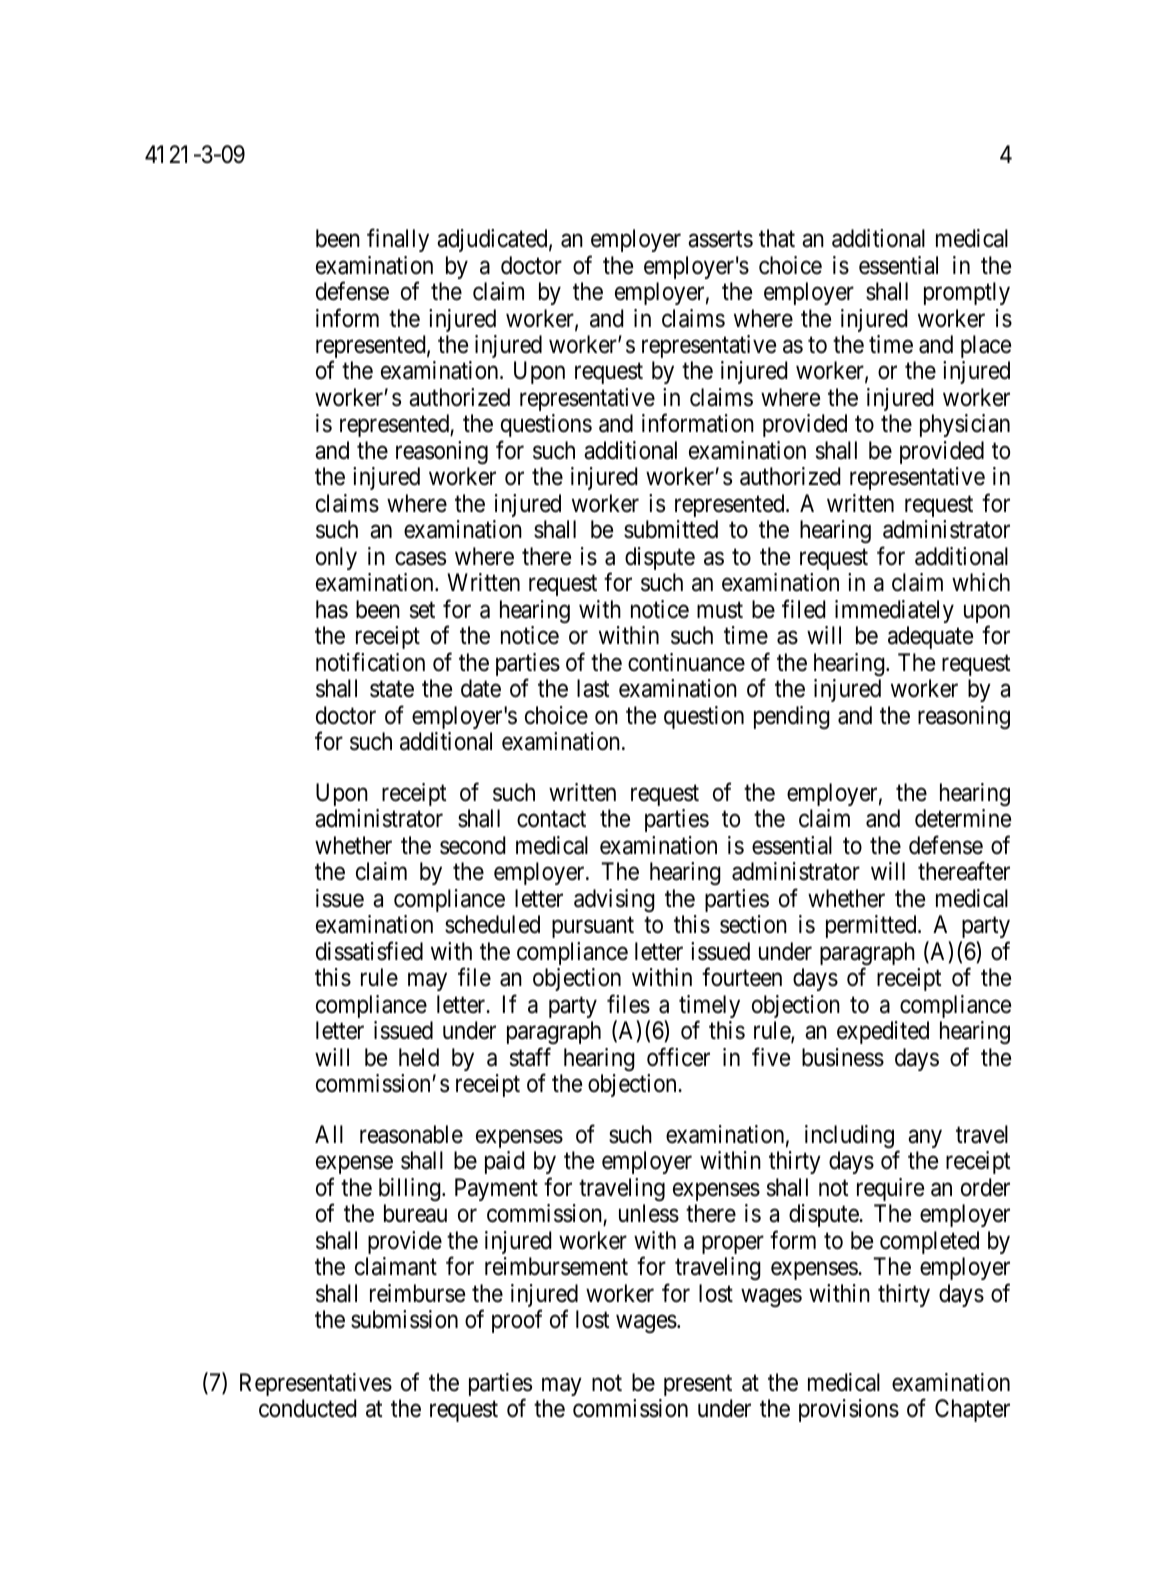  What do you see at coordinates (930, 637) in the screenshot?
I see `adequate` at bounding box center [930, 637].
